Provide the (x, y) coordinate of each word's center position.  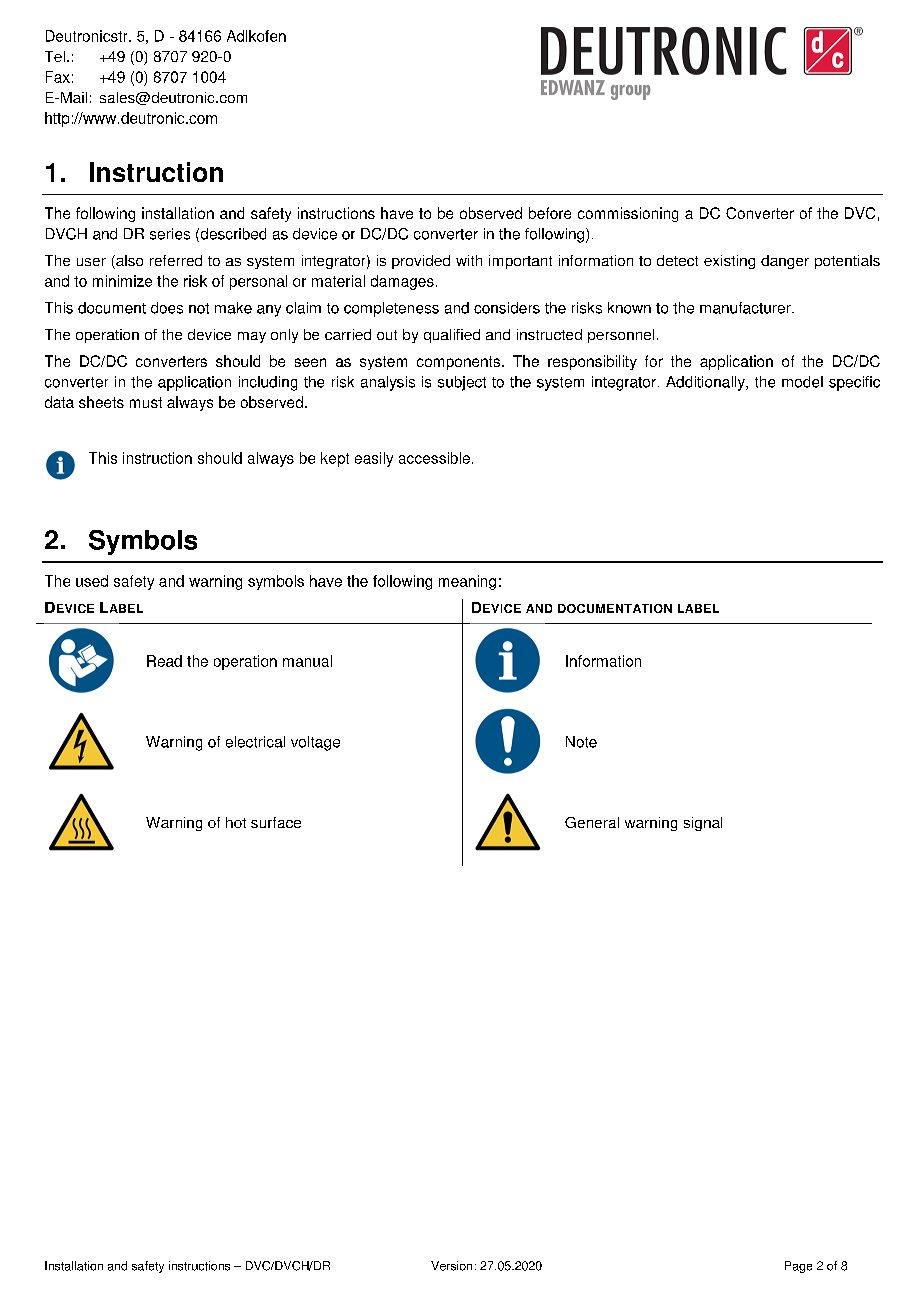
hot (236, 822)
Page (798, 1267)
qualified (452, 336)
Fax (58, 77)
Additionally (706, 383)
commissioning (628, 214)
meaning (467, 582)
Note (581, 742)
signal (703, 824)
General (592, 822)
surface (276, 822)
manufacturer (746, 308)
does (167, 308)
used (92, 581)
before (550, 213)
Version (451, 1266)
